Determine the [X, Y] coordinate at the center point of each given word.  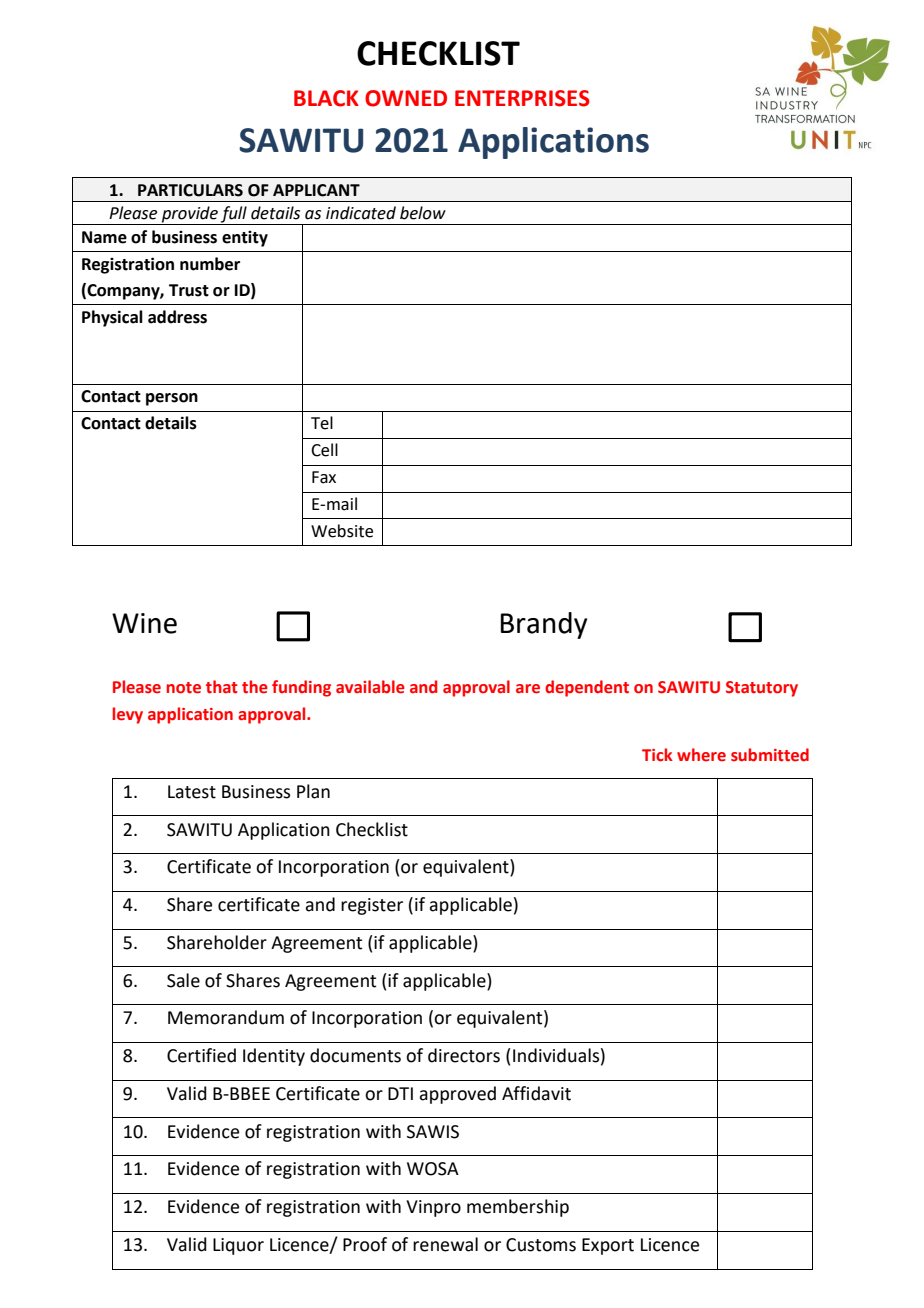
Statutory [762, 689]
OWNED [406, 98]
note [184, 688]
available [370, 687]
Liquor [238, 1246]
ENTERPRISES [522, 98]
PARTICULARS [190, 190]
